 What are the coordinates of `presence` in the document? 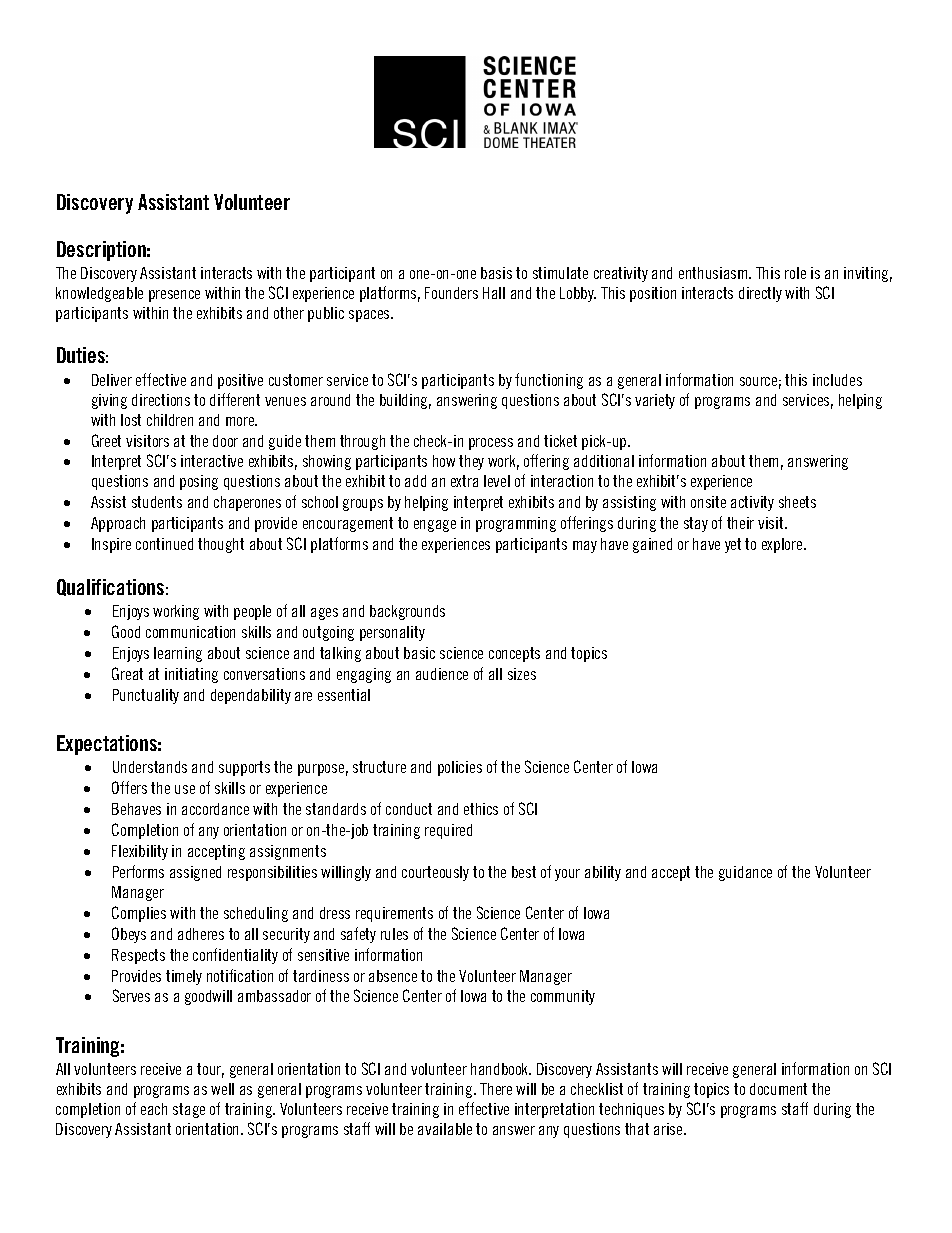 It's located at (174, 296).
